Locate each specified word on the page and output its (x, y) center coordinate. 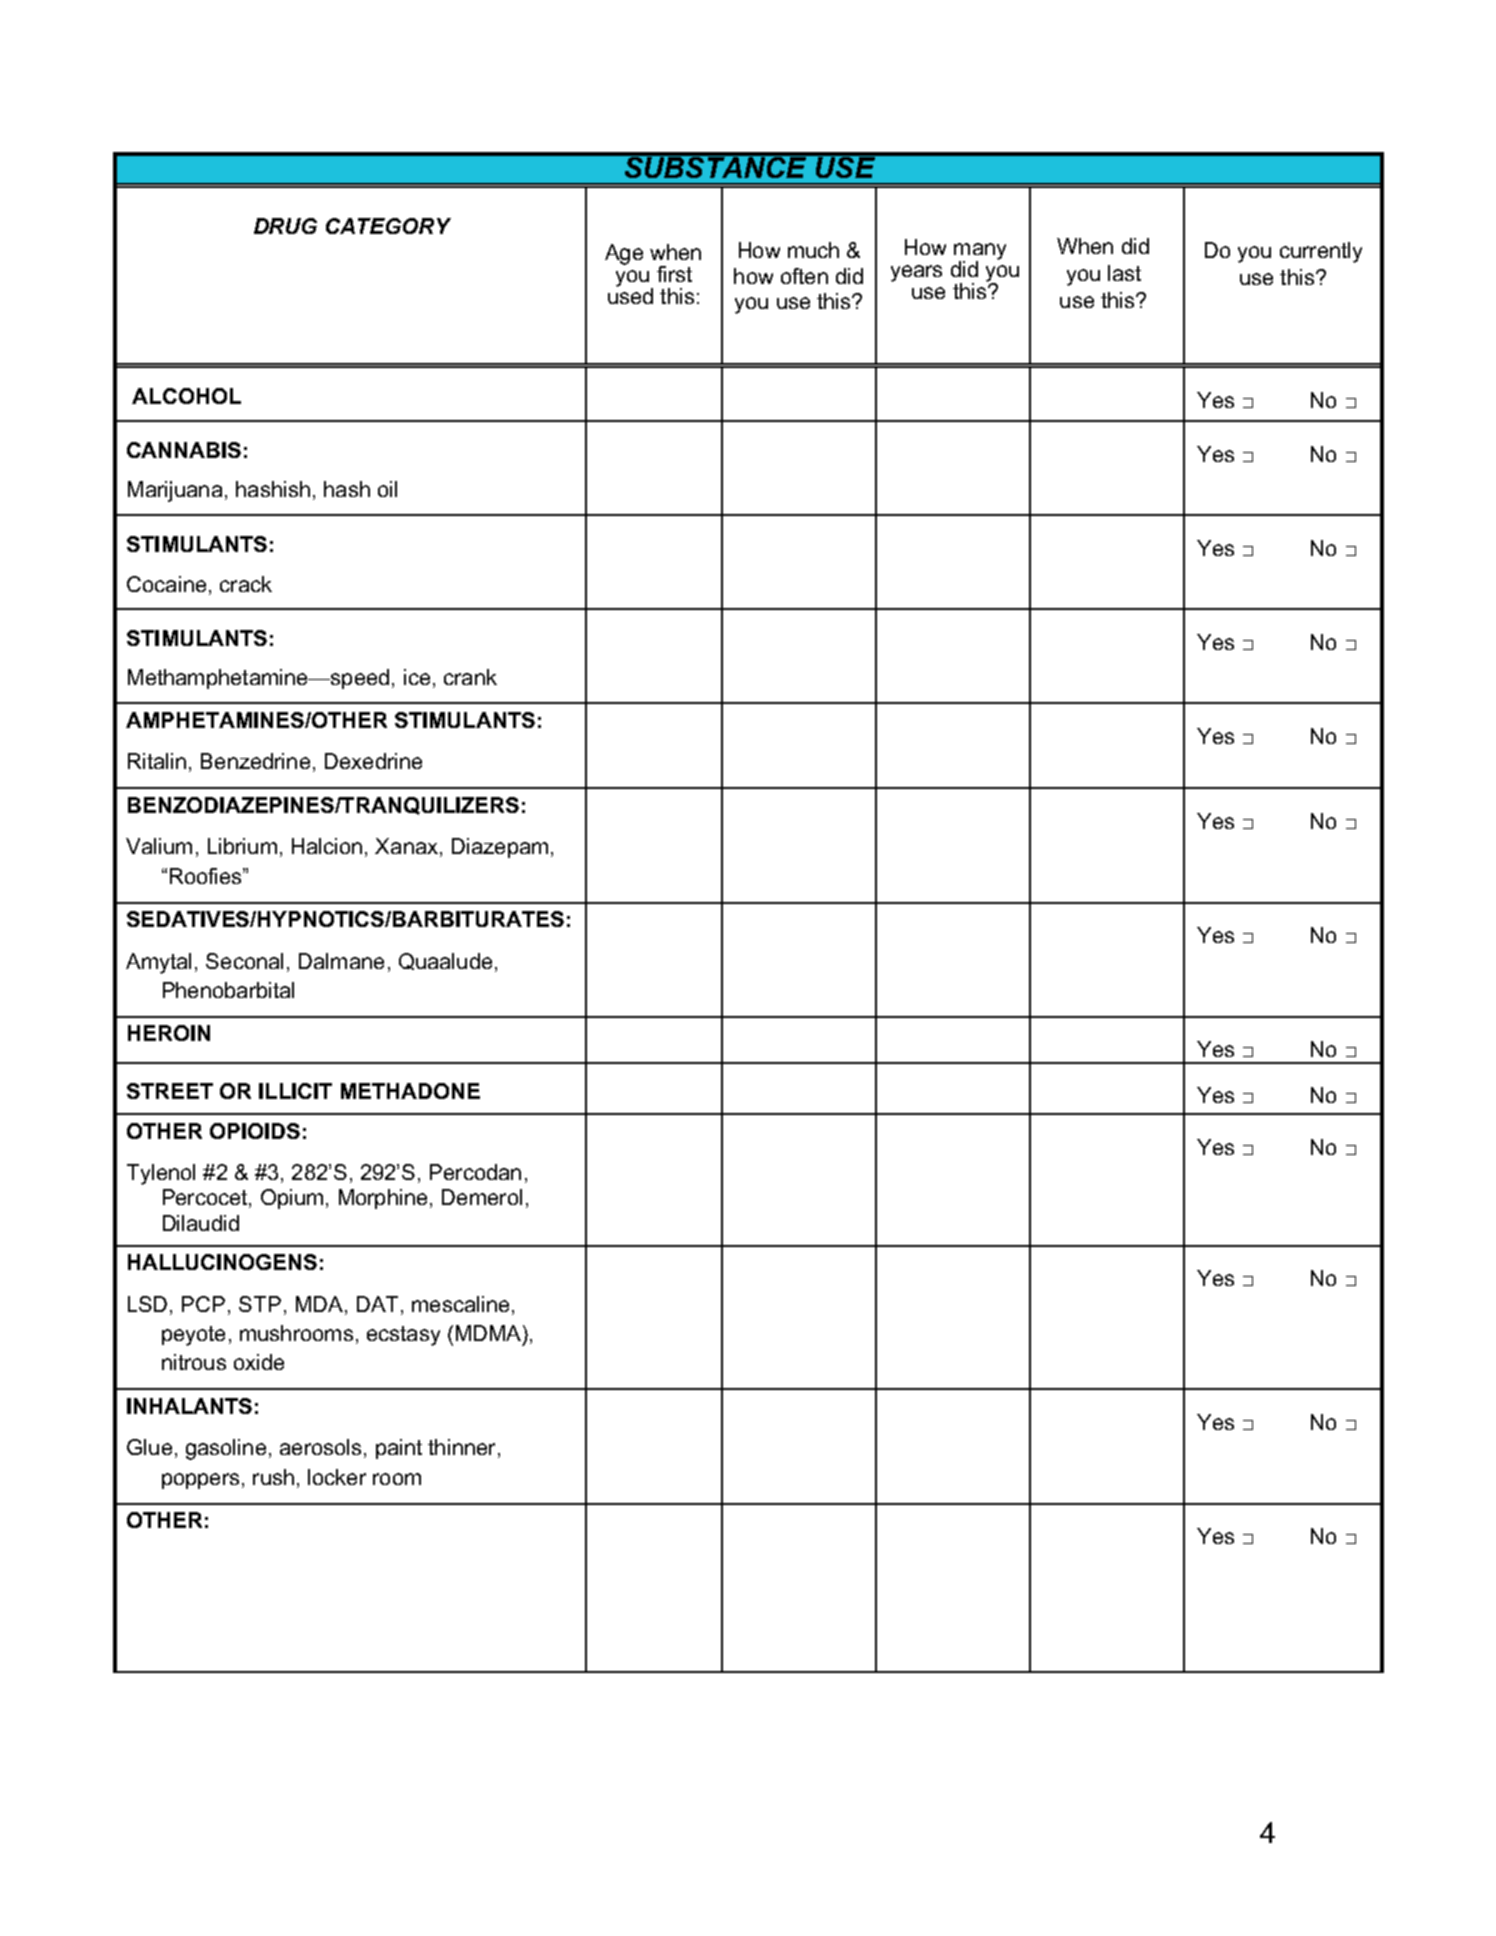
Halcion (327, 846)
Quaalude (445, 961)
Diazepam (500, 848)
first (674, 274)
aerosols (320, 1447)
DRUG (285, 226)
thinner (461, 1447)
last (1124, 273)
